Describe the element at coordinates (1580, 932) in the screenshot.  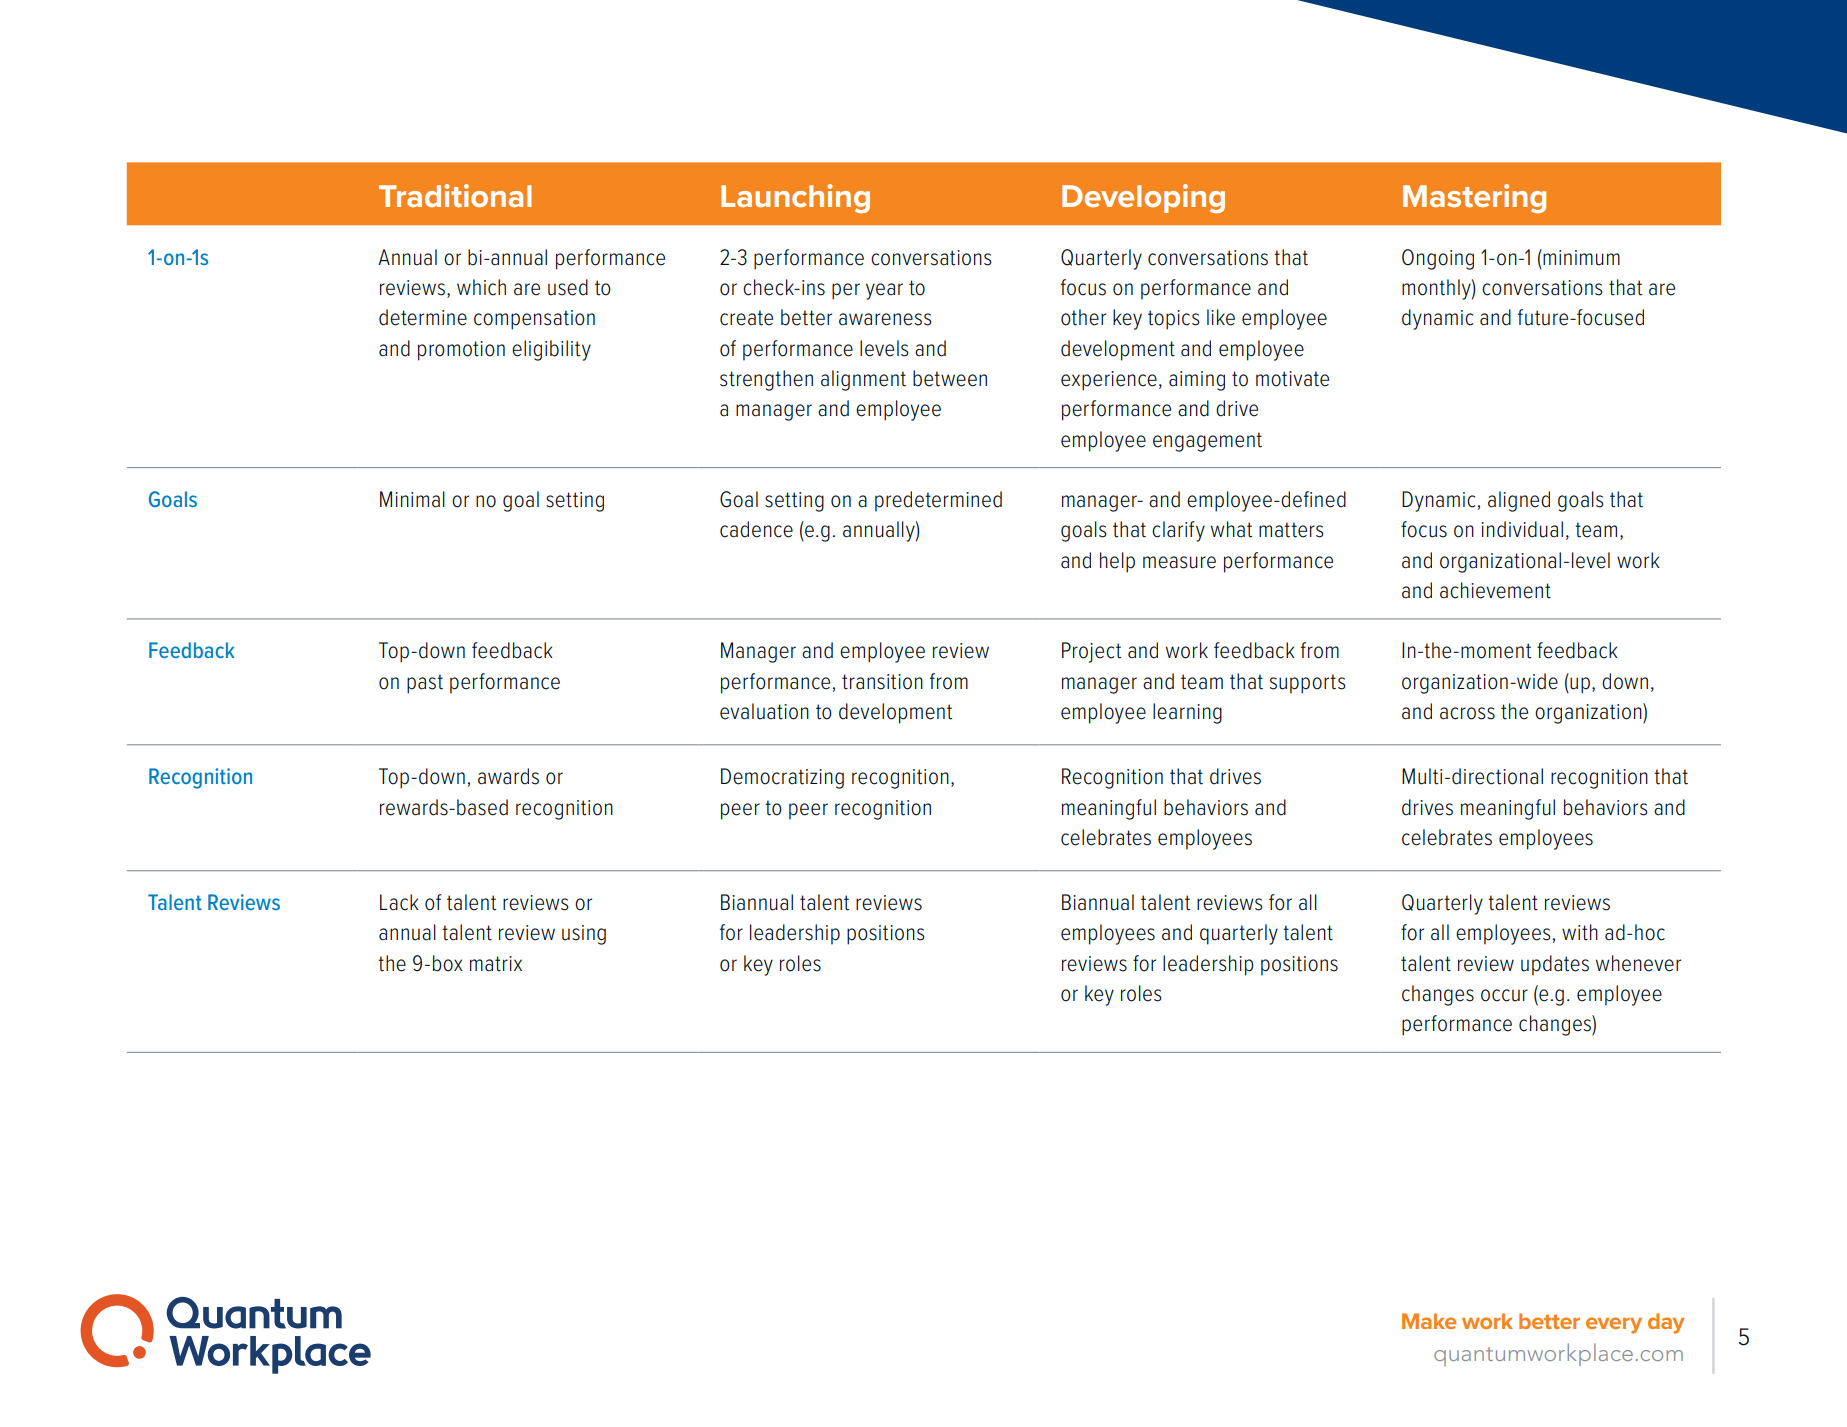
I see `with` at that location.
